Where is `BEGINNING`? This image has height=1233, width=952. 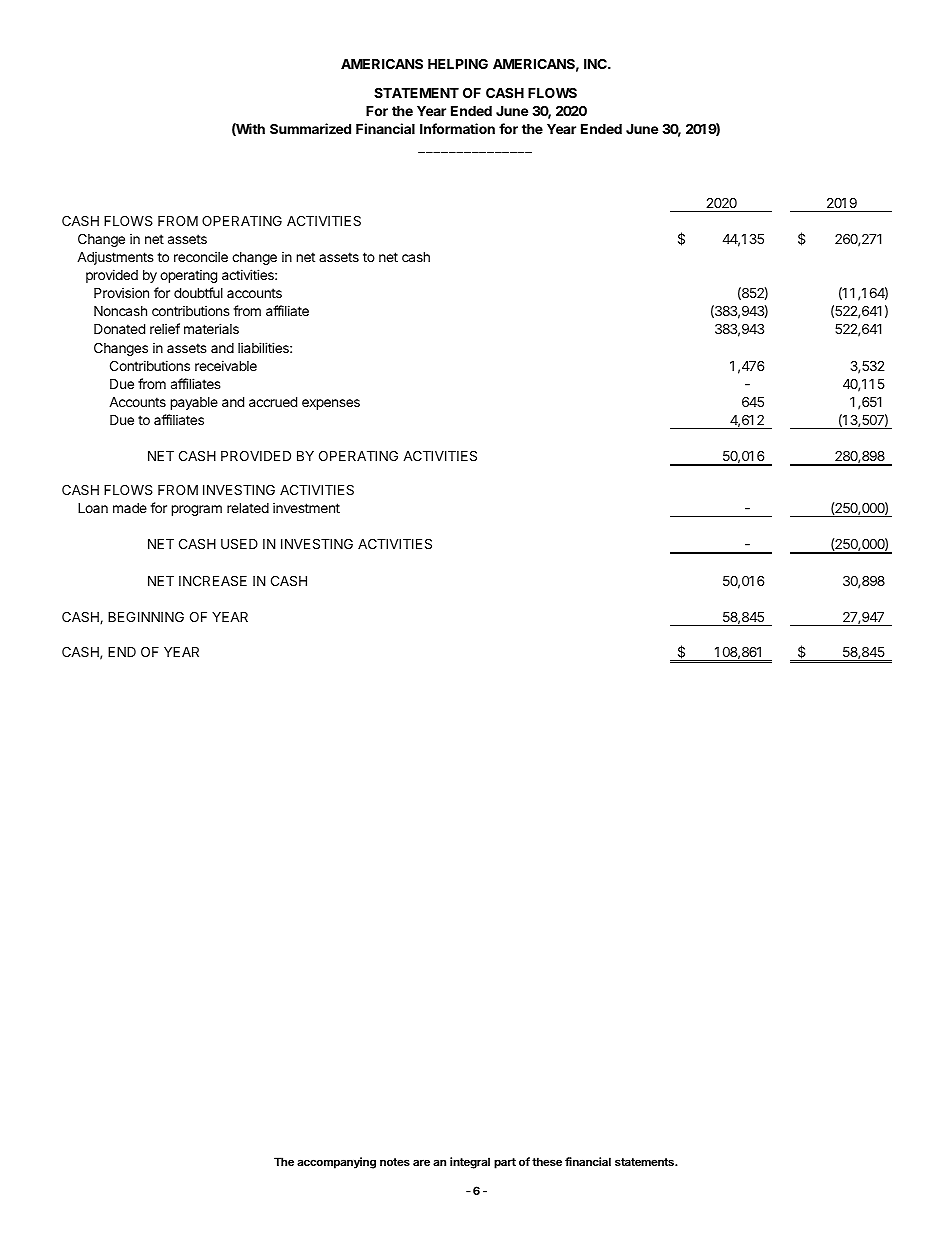
BEGINNING is located at coordinates (146, 617).
